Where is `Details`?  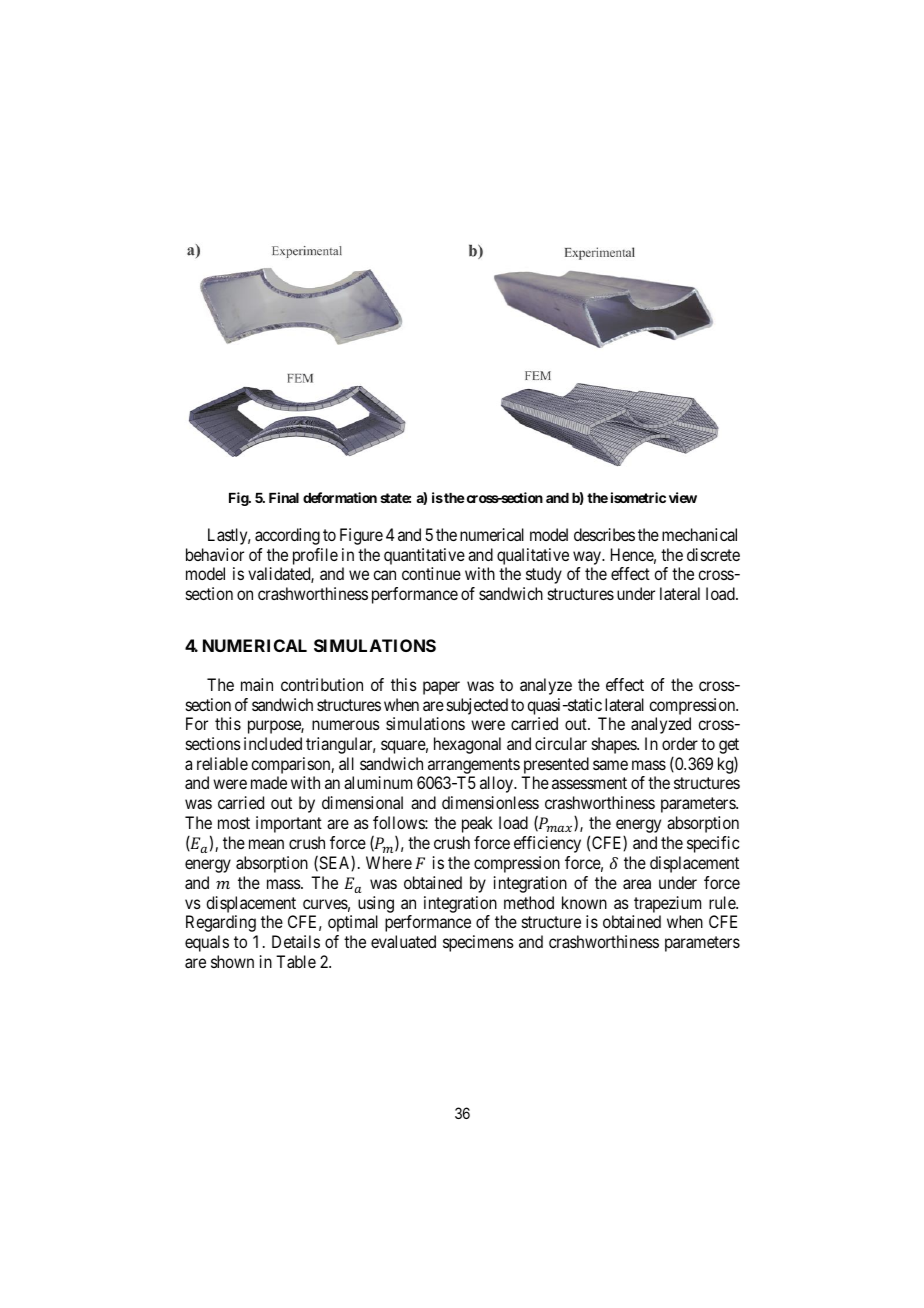
Details is located at coordinates (296, 941).
